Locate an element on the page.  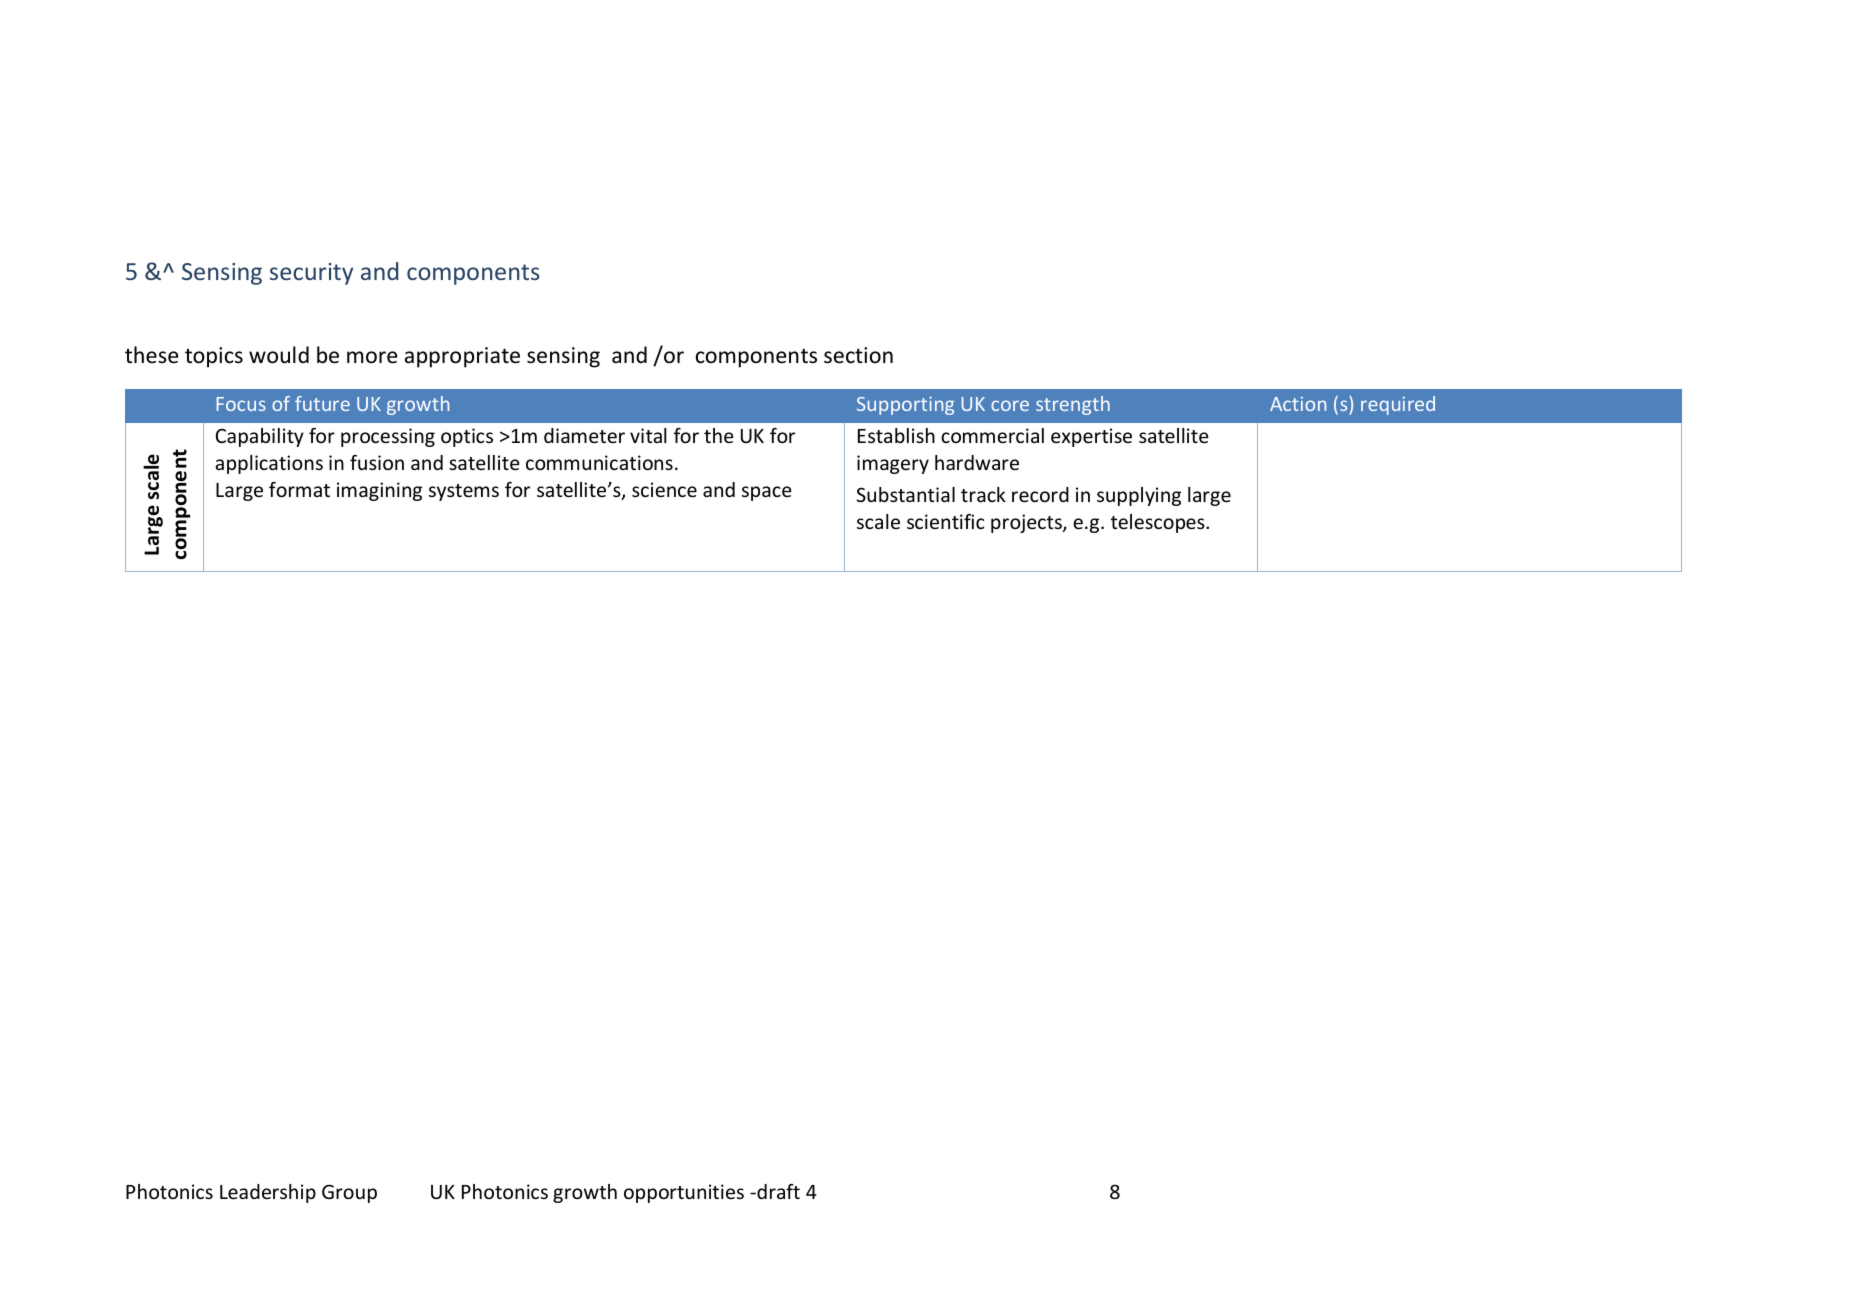
scientific is located at coordinates (945, 521).
